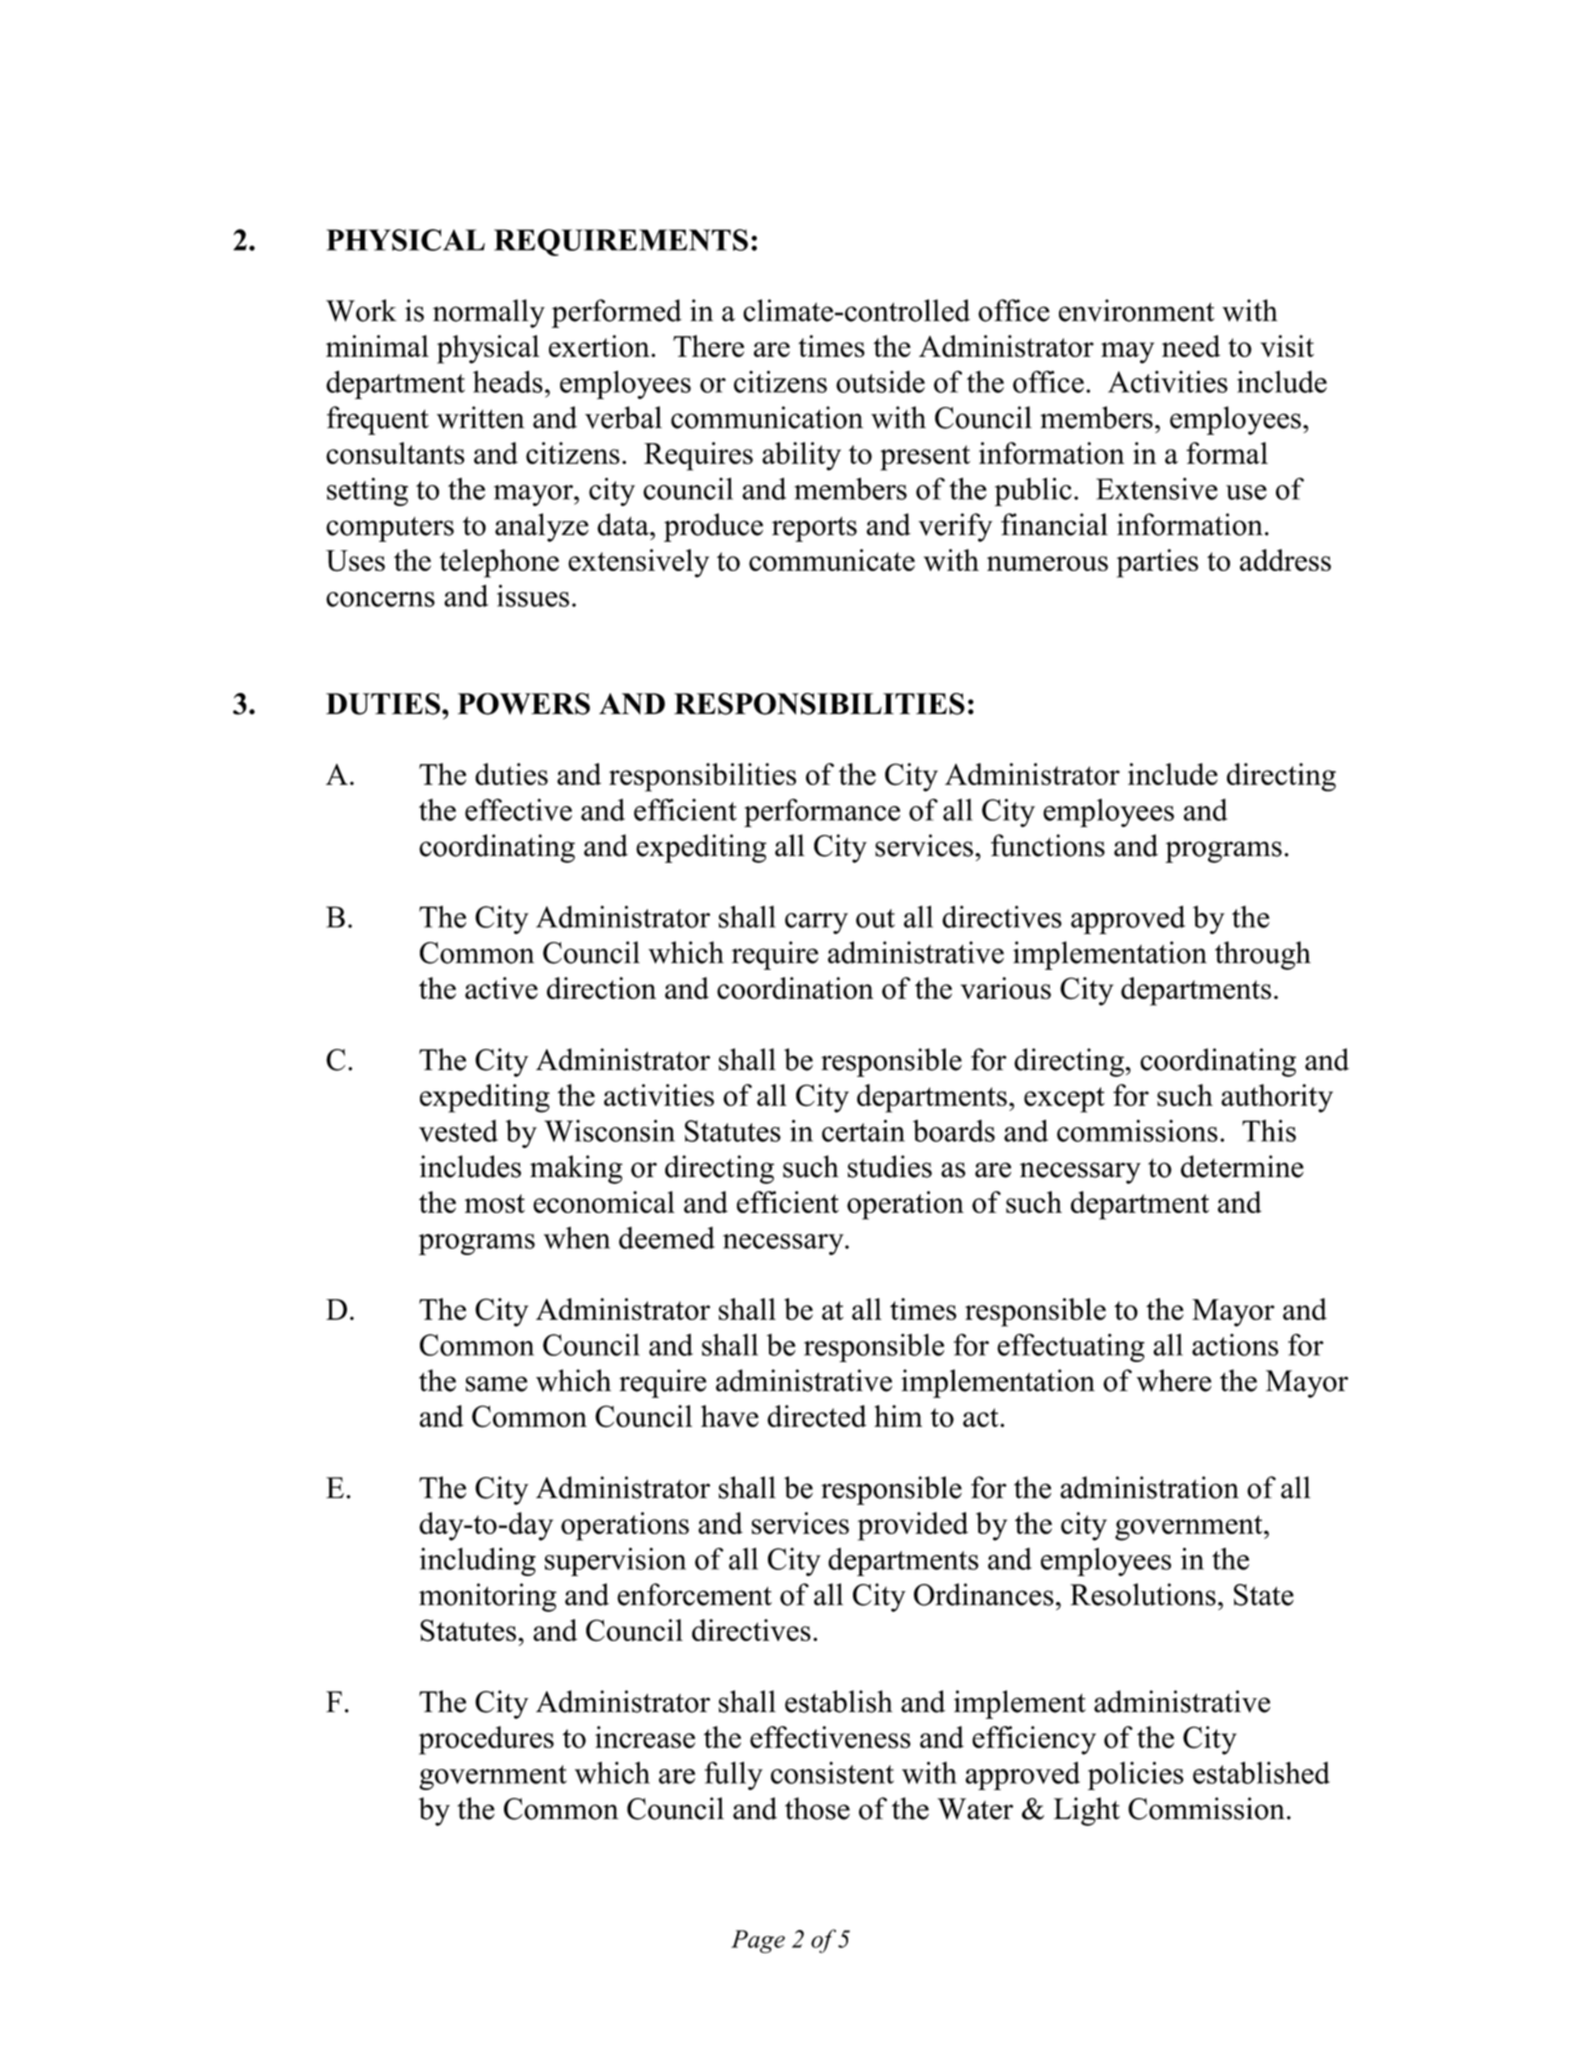 Image resolution: width=1582 pixels, height=2047 pixels. Describe the element at coordinates (1149, 1487) in the screenshot. I see `administration` at that location.
